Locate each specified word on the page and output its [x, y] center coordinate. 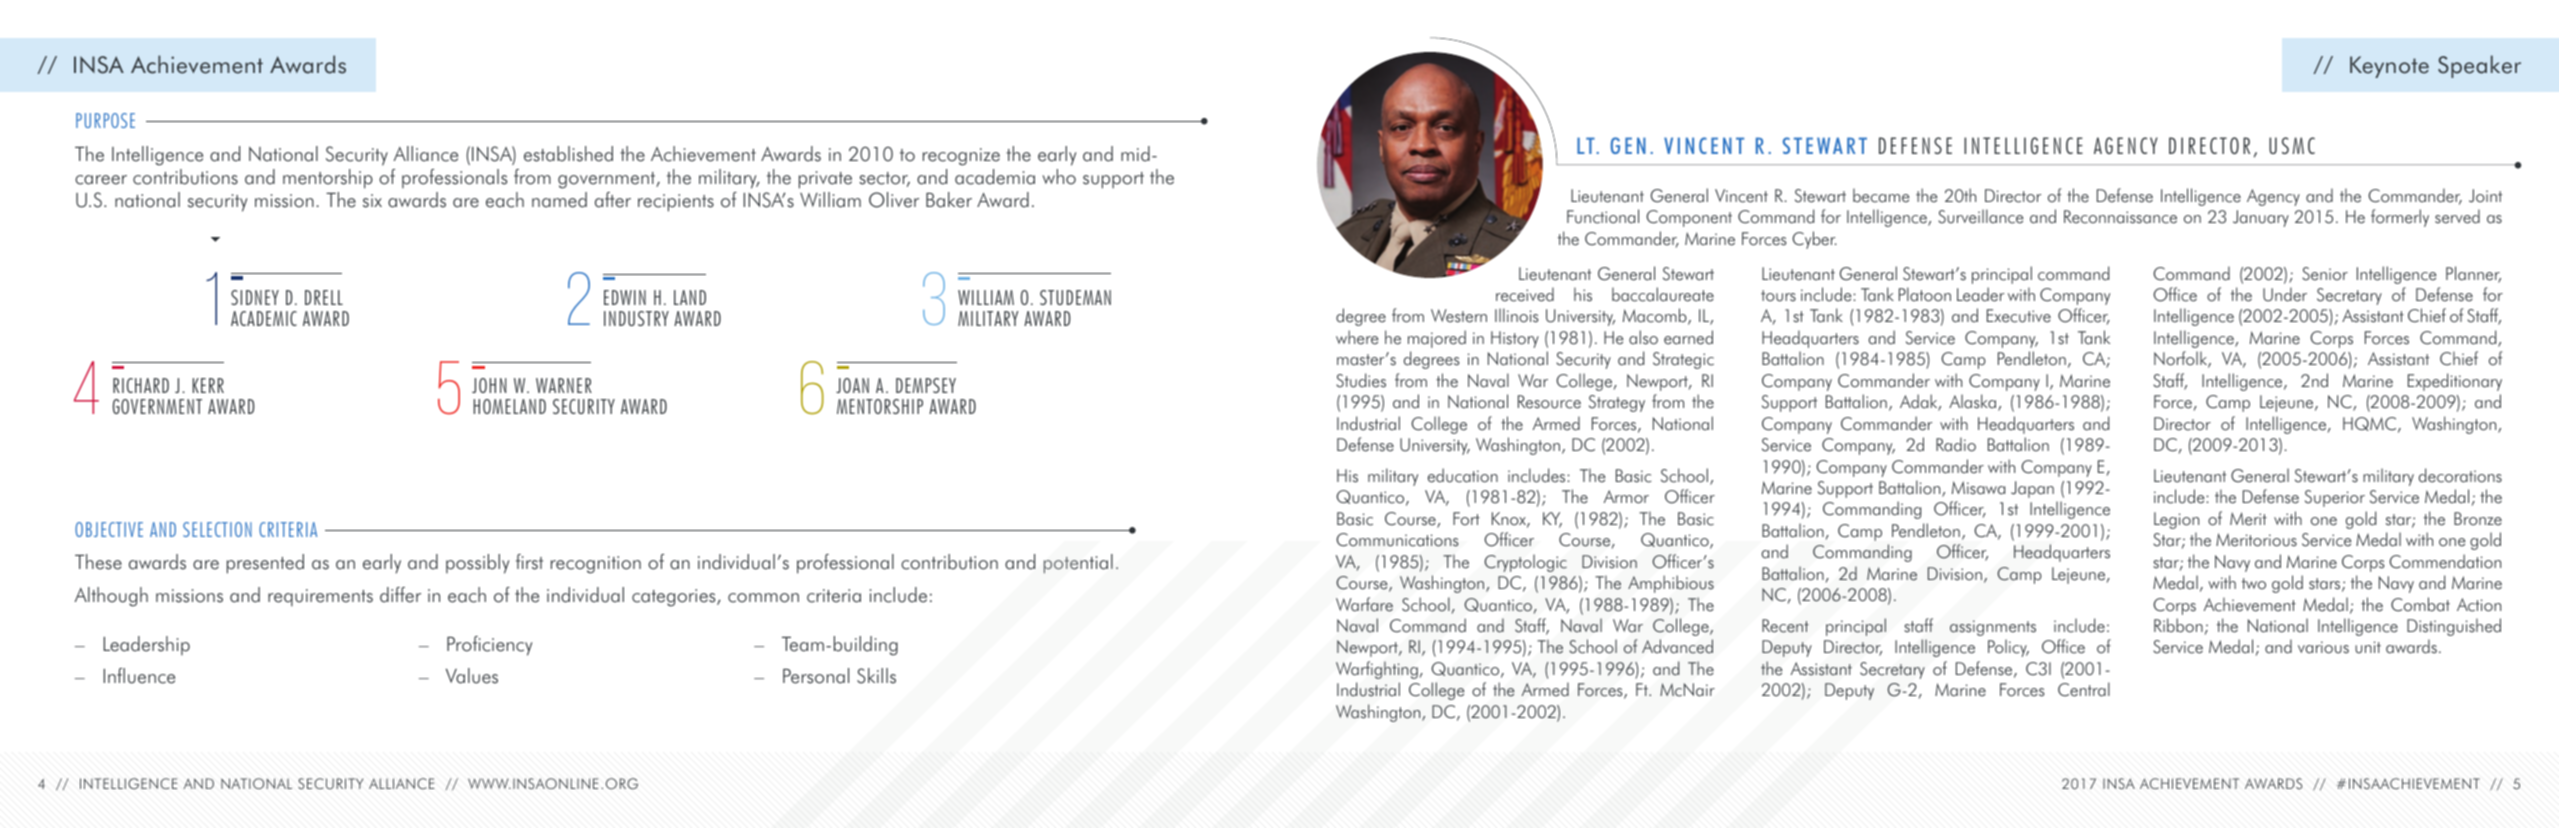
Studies [1361, 380]
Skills [876, 676]
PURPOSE [105, 120]
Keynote [2389, 67]
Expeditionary [2455, 382]
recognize [961, 157]
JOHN [489, 385]
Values [472, 676]
